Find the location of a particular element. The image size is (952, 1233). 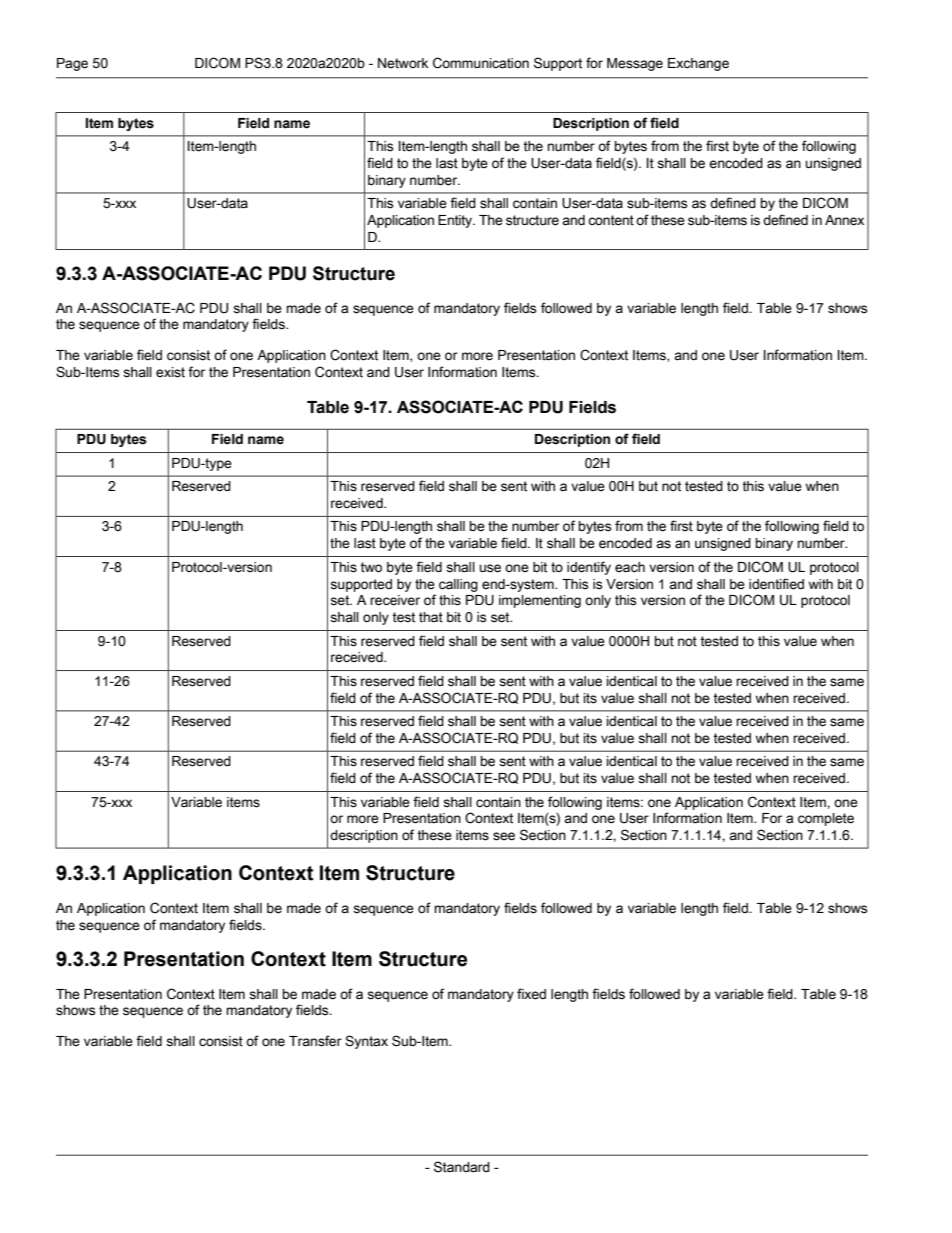

Transfer is located at coordinates (315, 1041).
